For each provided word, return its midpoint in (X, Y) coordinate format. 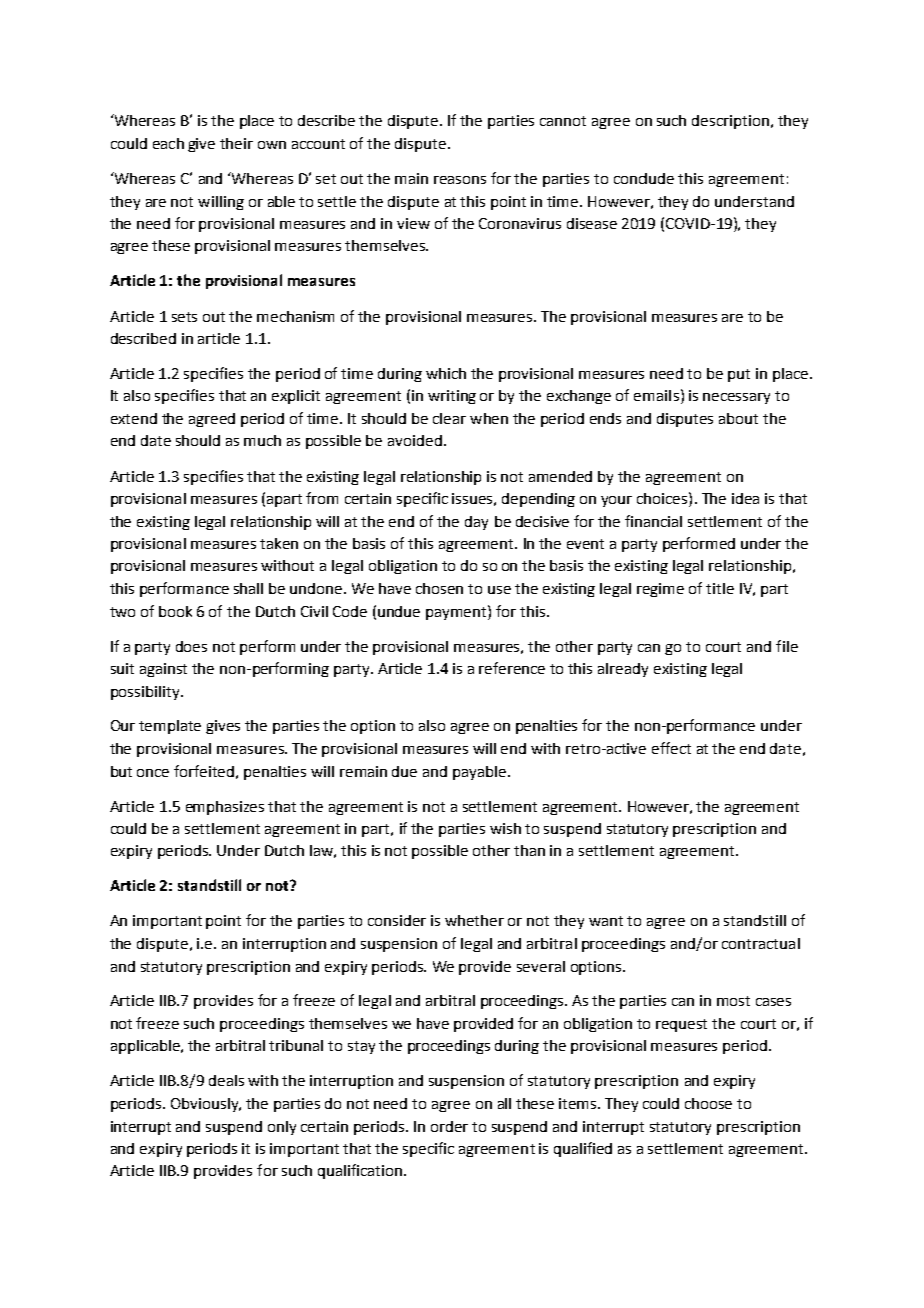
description (730, 122)
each (168, 143)
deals (226, 1080)
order (449, 1126)
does (191, 646)
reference (512, 668)
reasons (460, 180)
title (720, 588)
